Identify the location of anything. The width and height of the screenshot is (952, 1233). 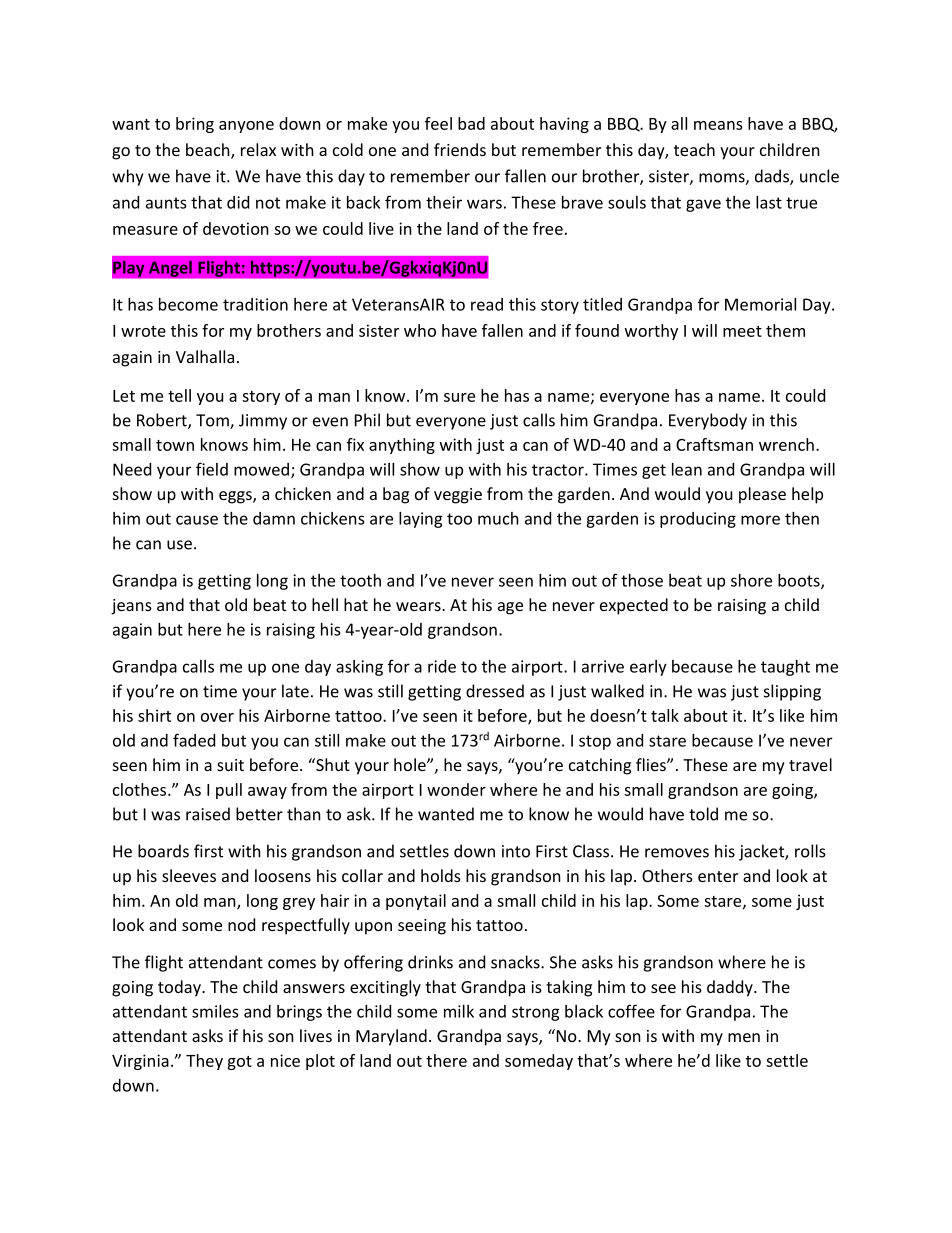
(402, 446).
